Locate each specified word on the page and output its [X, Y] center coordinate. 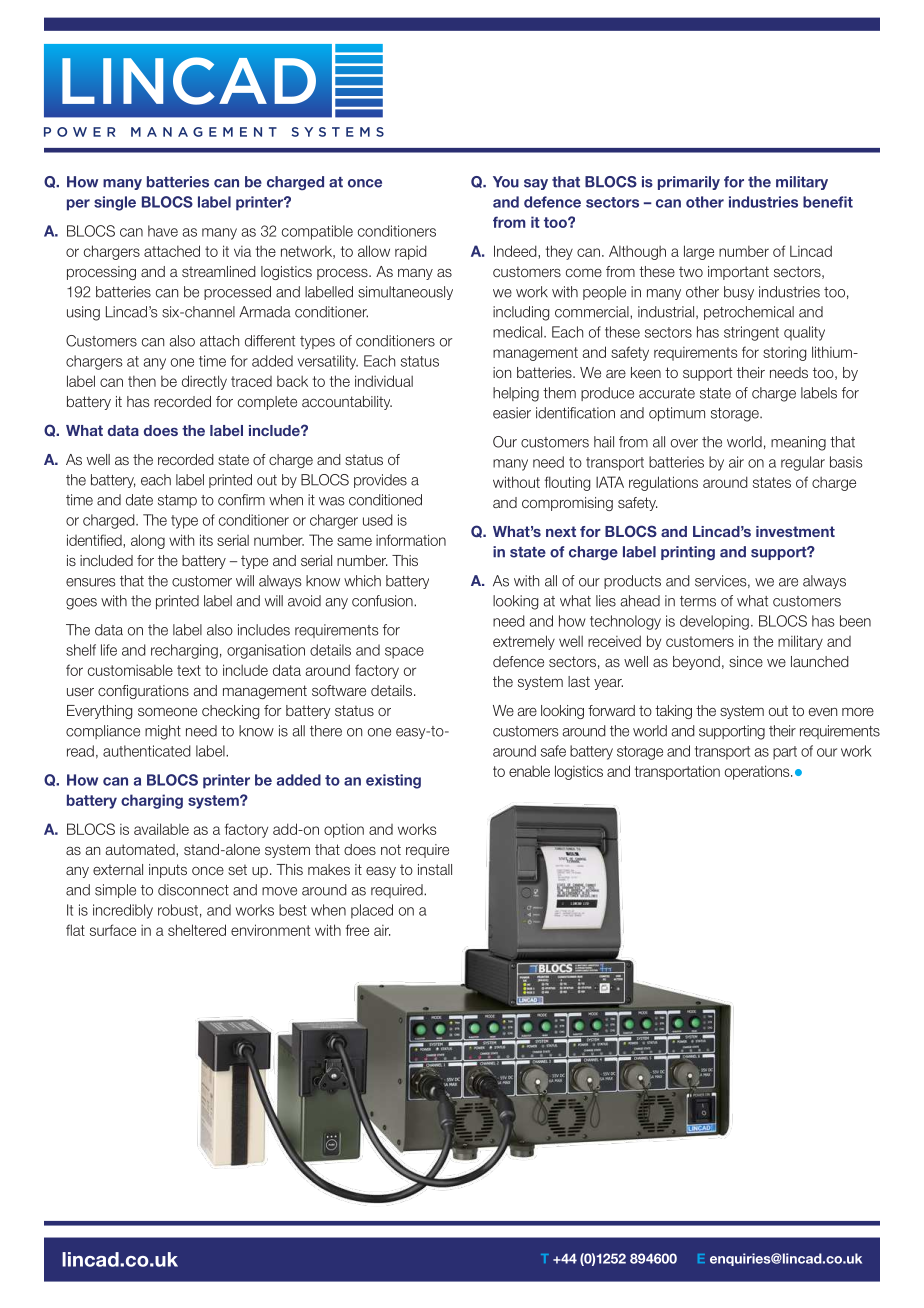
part [785, 753]
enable [529, 771]
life [109, 650]
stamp [177, 501]
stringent [751, 333]
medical [519, 332]
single [115, 203]
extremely [524, 642]
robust [178, 910]
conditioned [385, 500]
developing [714, 622]
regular [803, 463]
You [506, 182]
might [163, 732]
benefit [828, 202]
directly [204, 382]
